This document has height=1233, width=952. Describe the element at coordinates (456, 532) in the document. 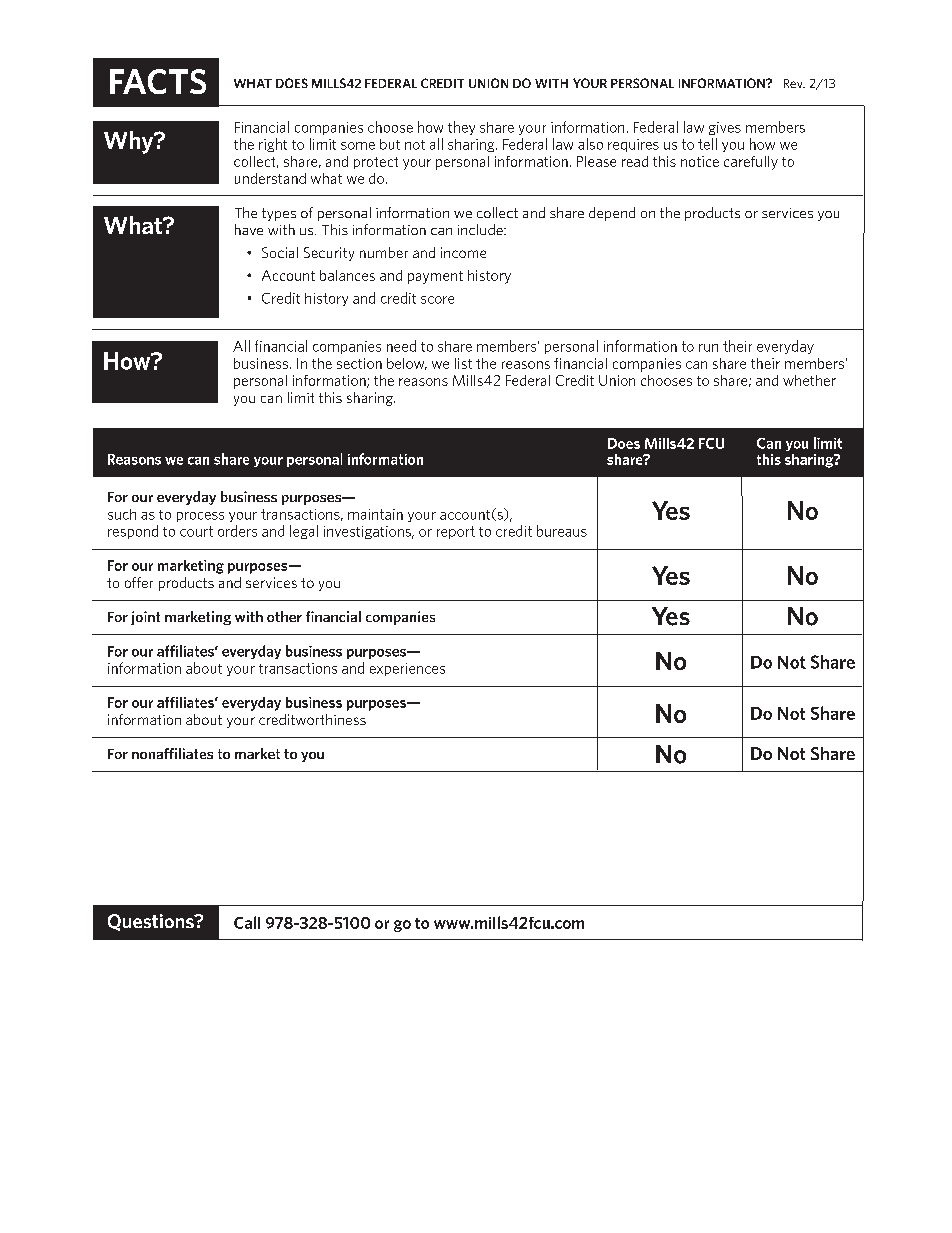

I see `report` at that location.
